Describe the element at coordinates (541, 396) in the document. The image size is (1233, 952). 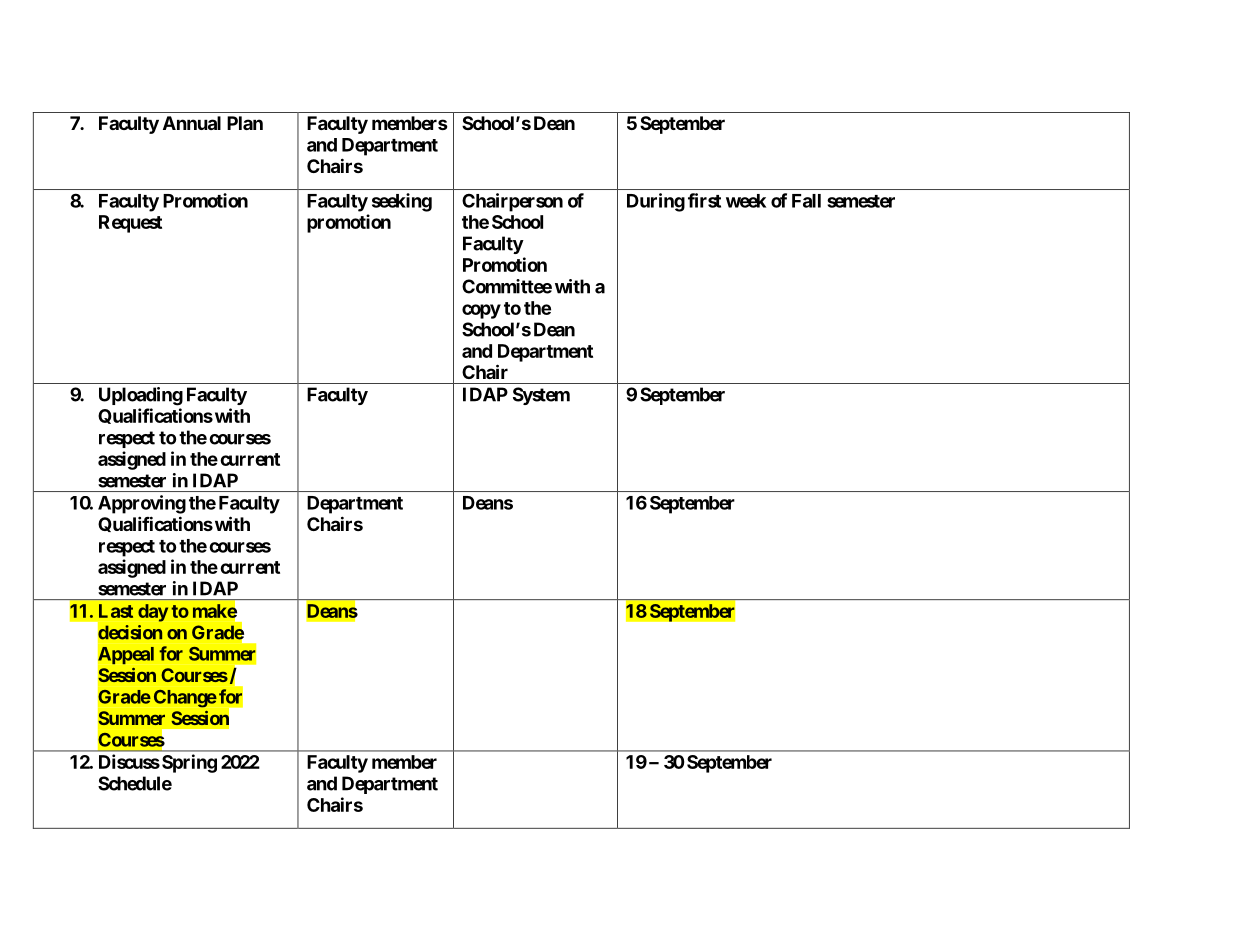
I see `System` at that location.
